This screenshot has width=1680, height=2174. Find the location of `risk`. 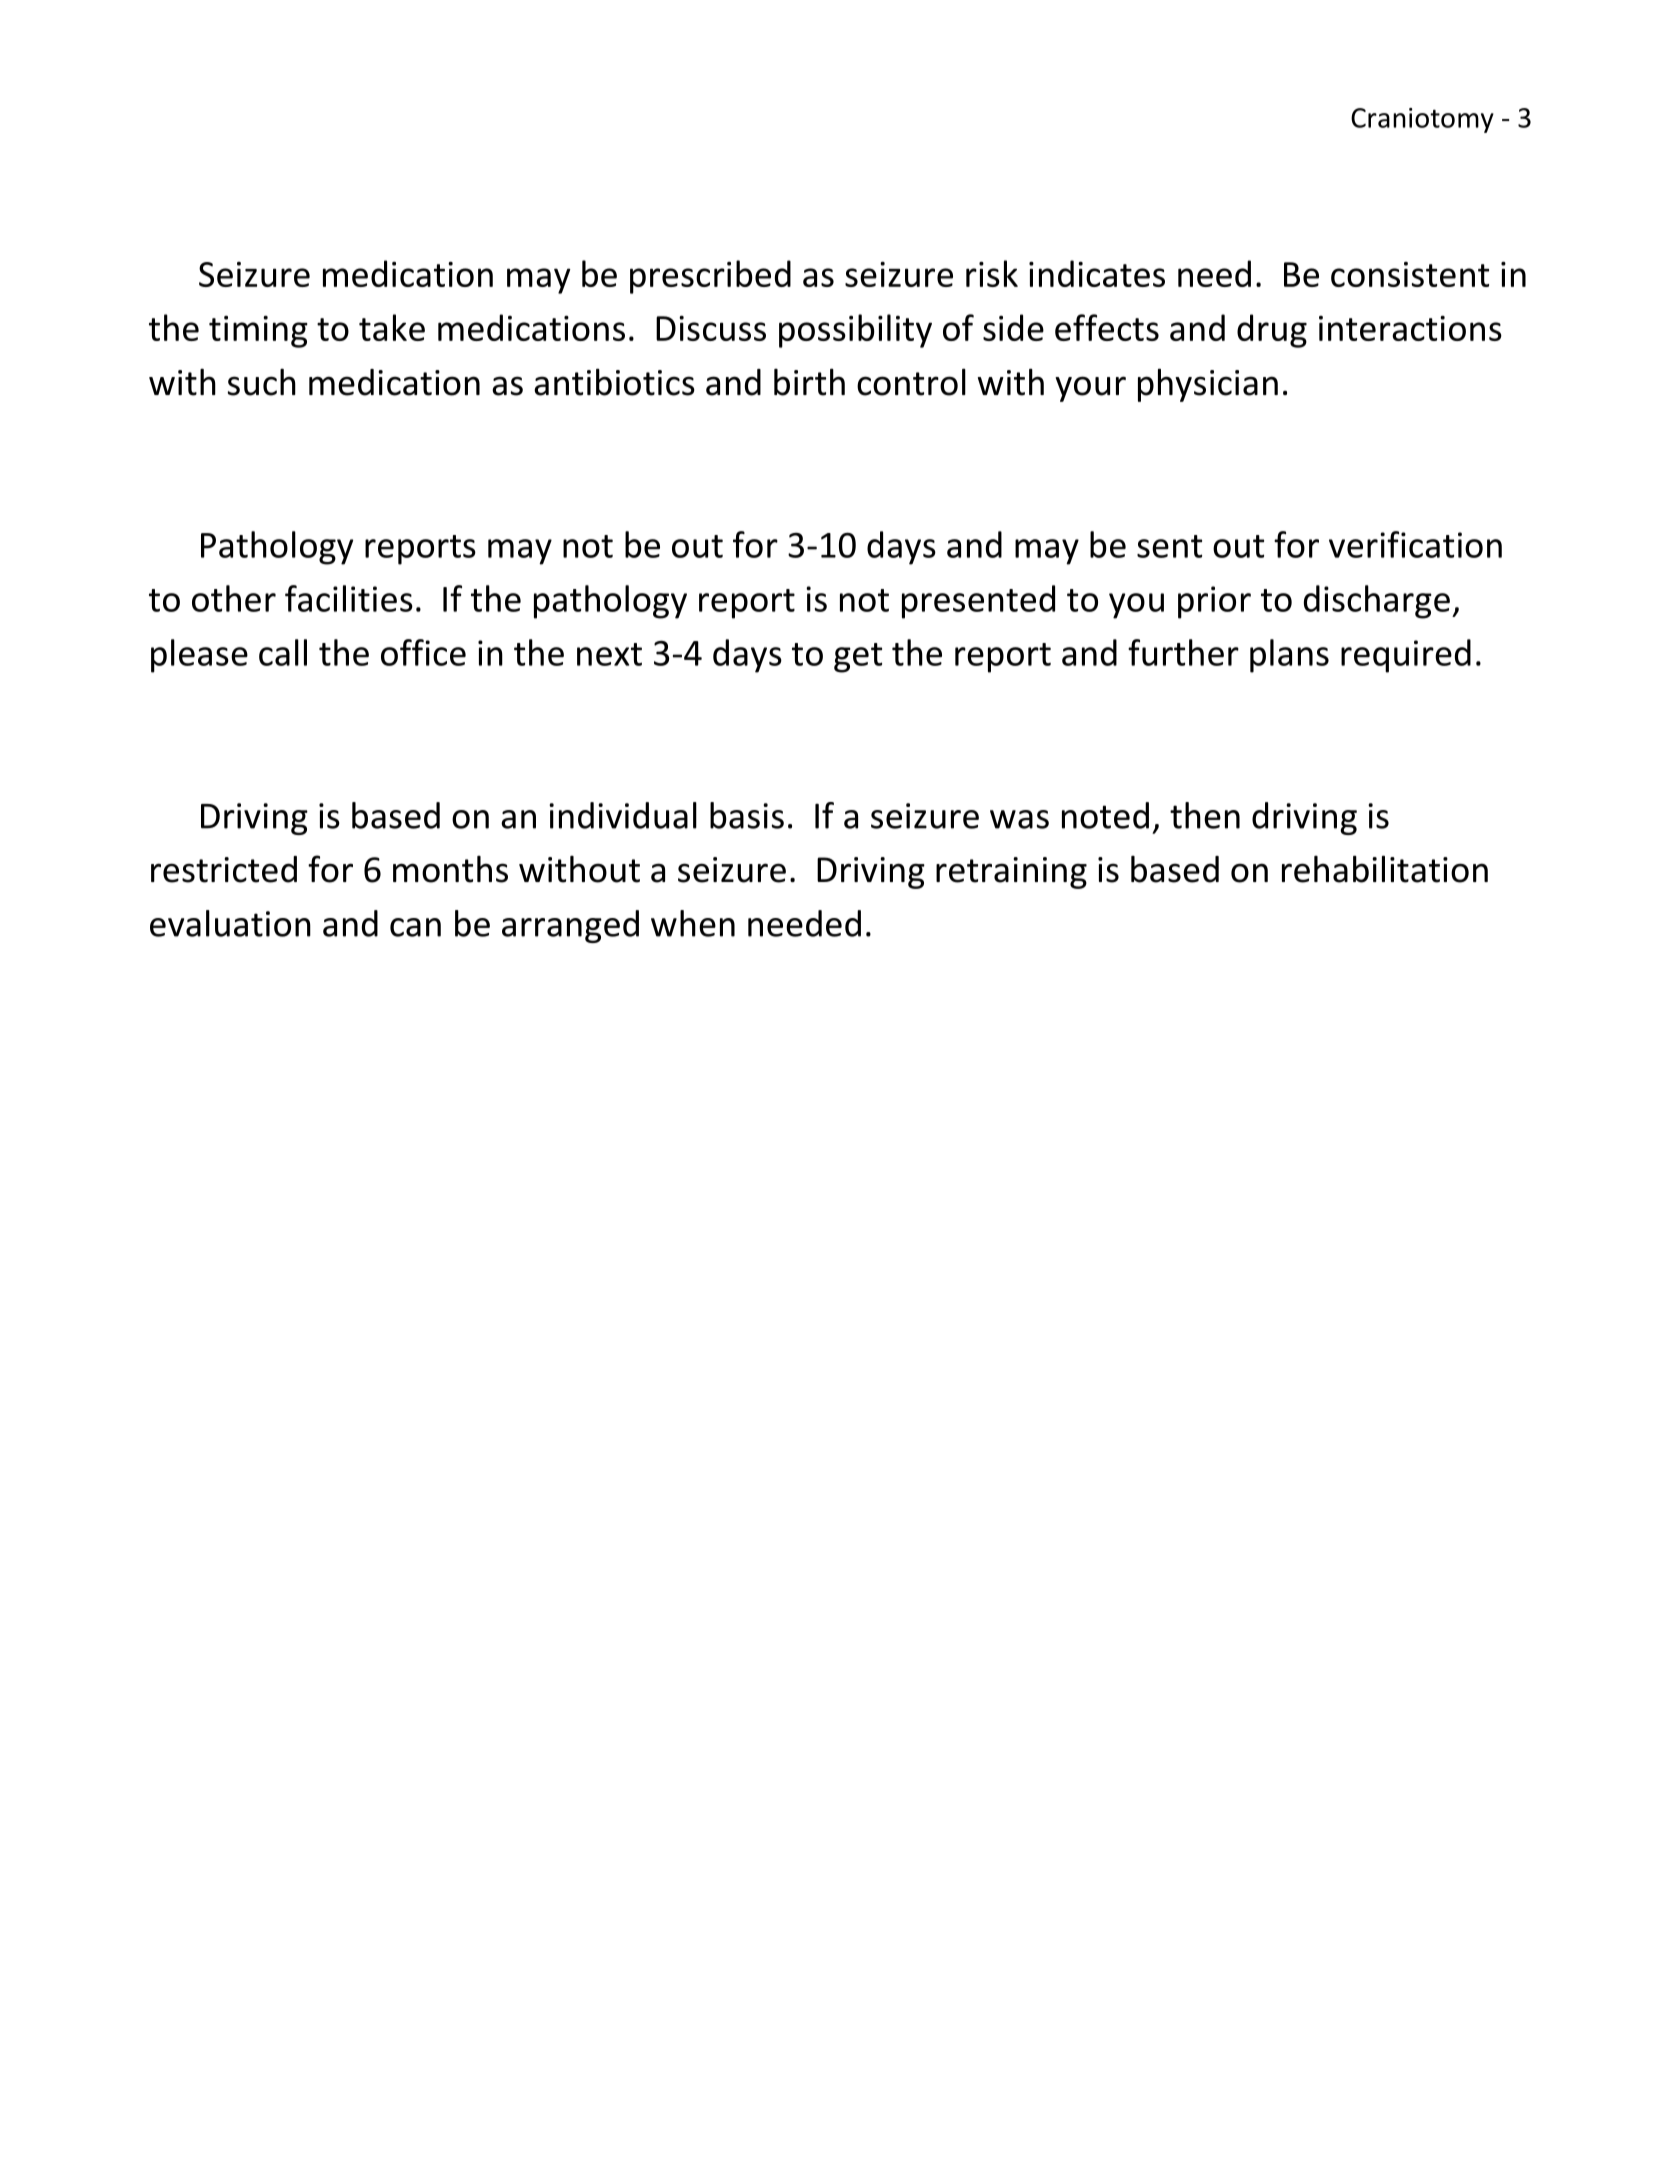

risk is located at coordinates (992, 273).
